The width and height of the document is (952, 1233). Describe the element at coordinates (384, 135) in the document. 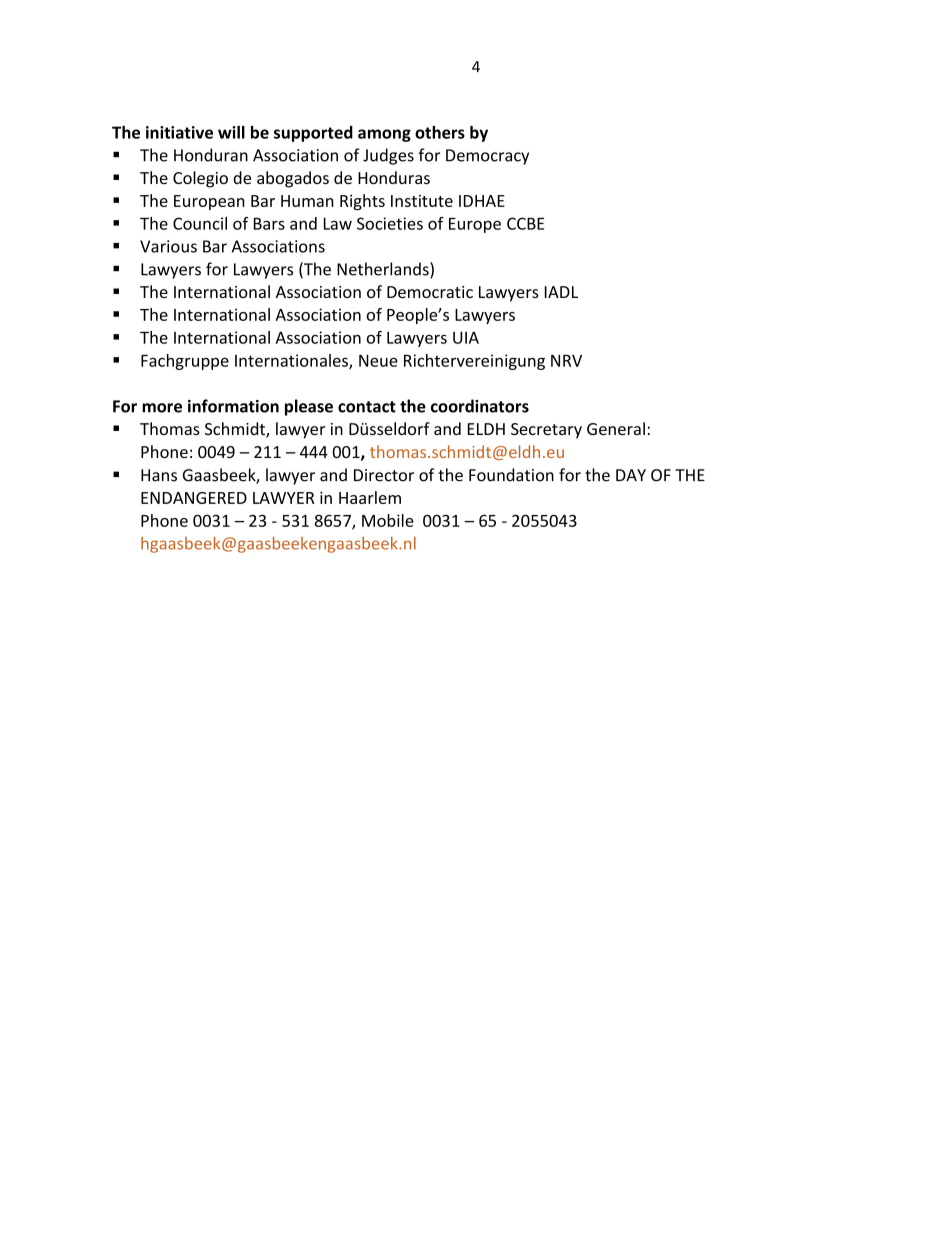

I see `among` at that location.
